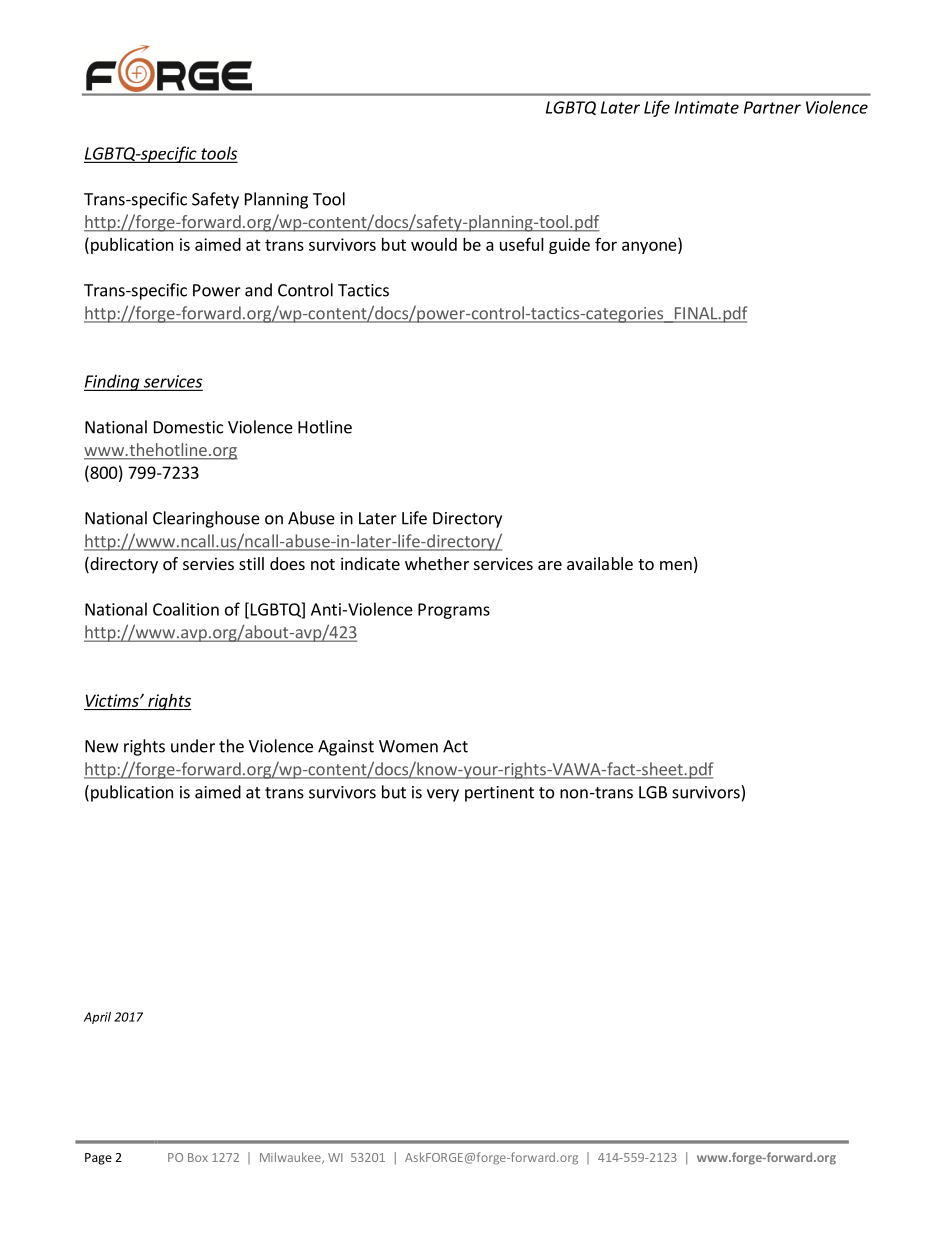  I want to click on pertinent, so click(499, 794).
